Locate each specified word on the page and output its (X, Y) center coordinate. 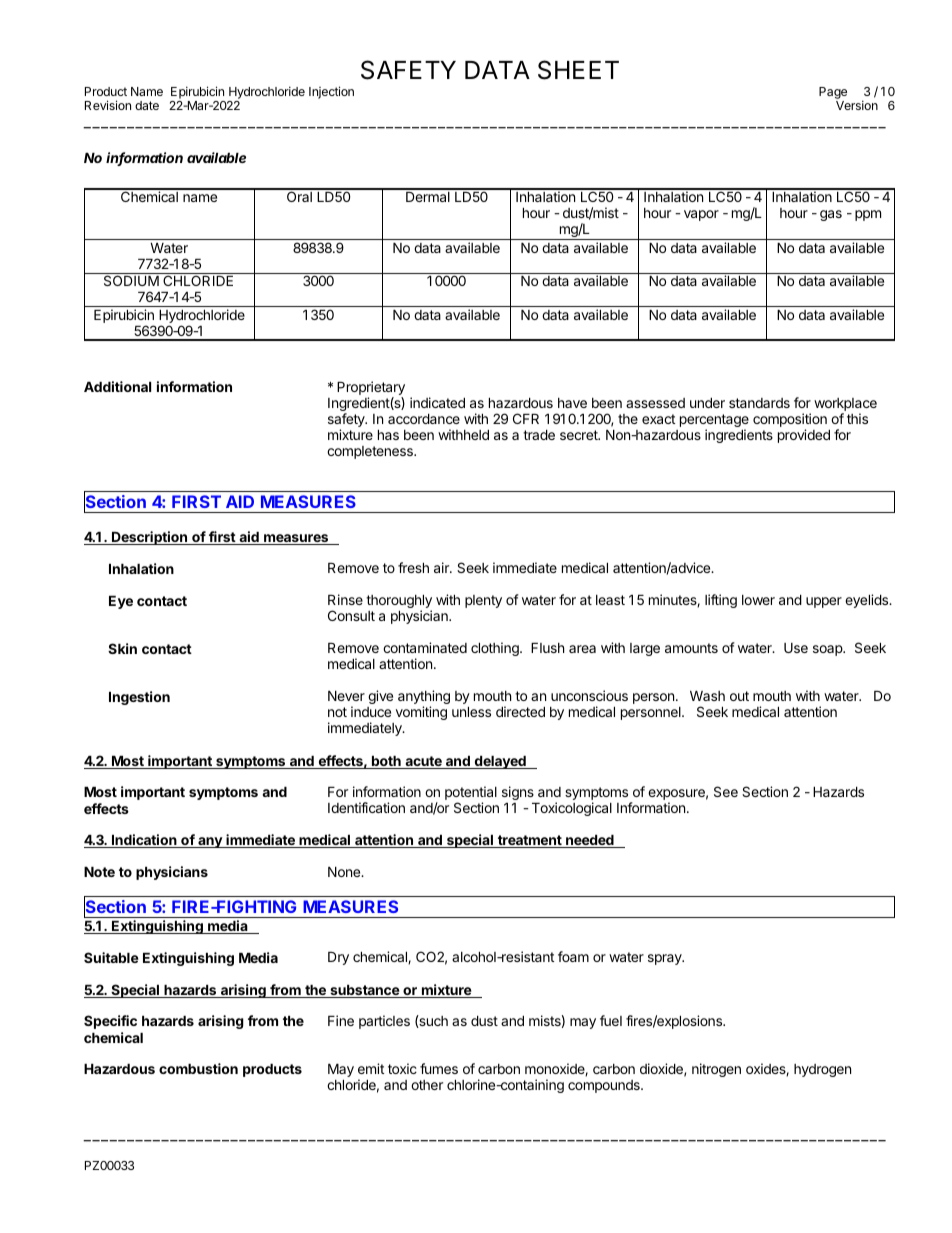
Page (833, 93)
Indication (144, 841)
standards (759, 403)
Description (150, 538)
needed (590, 841)
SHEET (578, 70)
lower (758, 600)
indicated (437, 402)
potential (471, 794)
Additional (117, 386)
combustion (198, 1068)
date (147, 105)
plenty (483, 601)
